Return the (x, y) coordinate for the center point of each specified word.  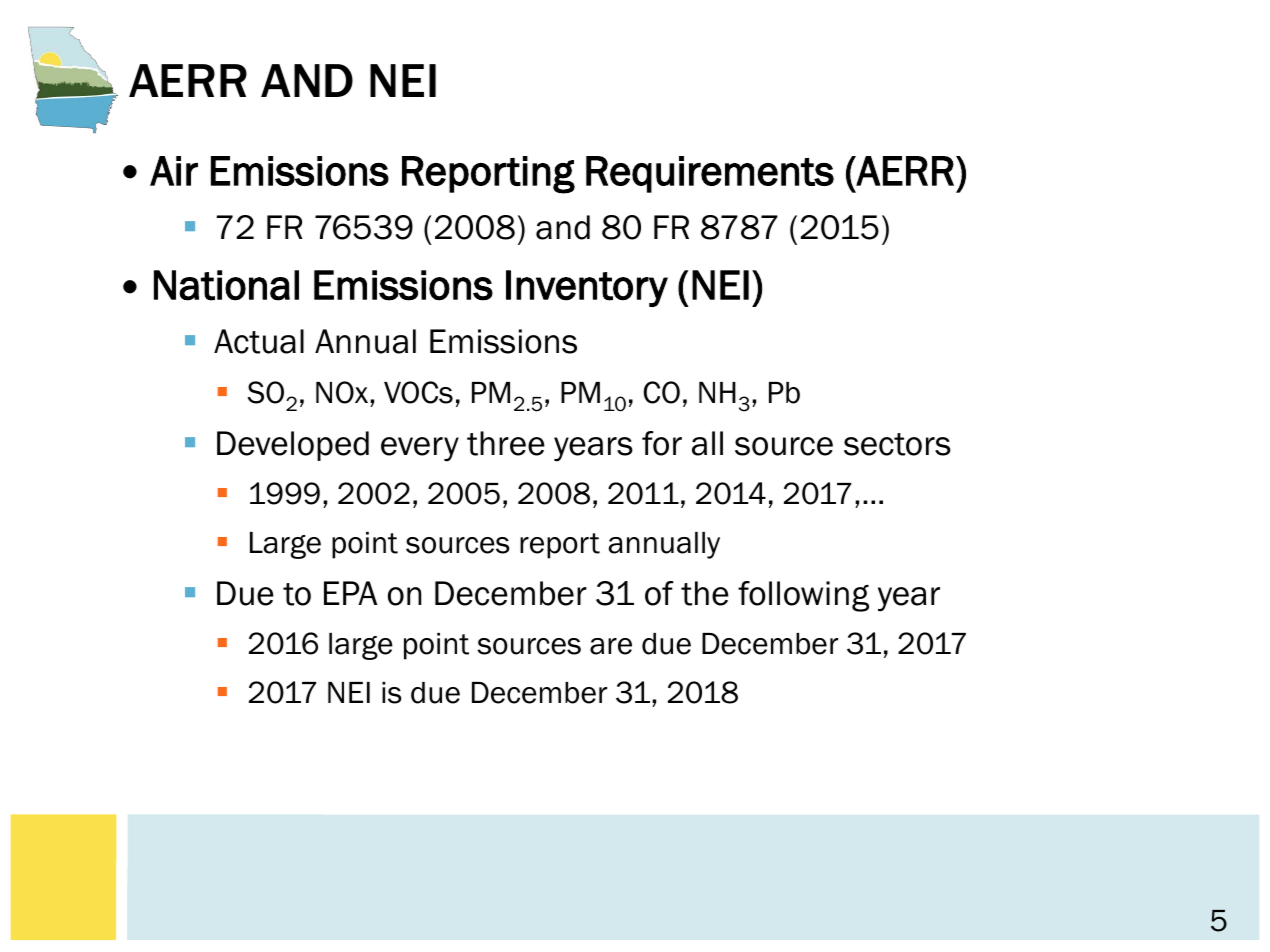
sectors (897, 444)
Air (174, 171)
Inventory (587, 288)
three (506, 443)
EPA (350, 593)
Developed (293, 446)
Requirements (710, 174)
